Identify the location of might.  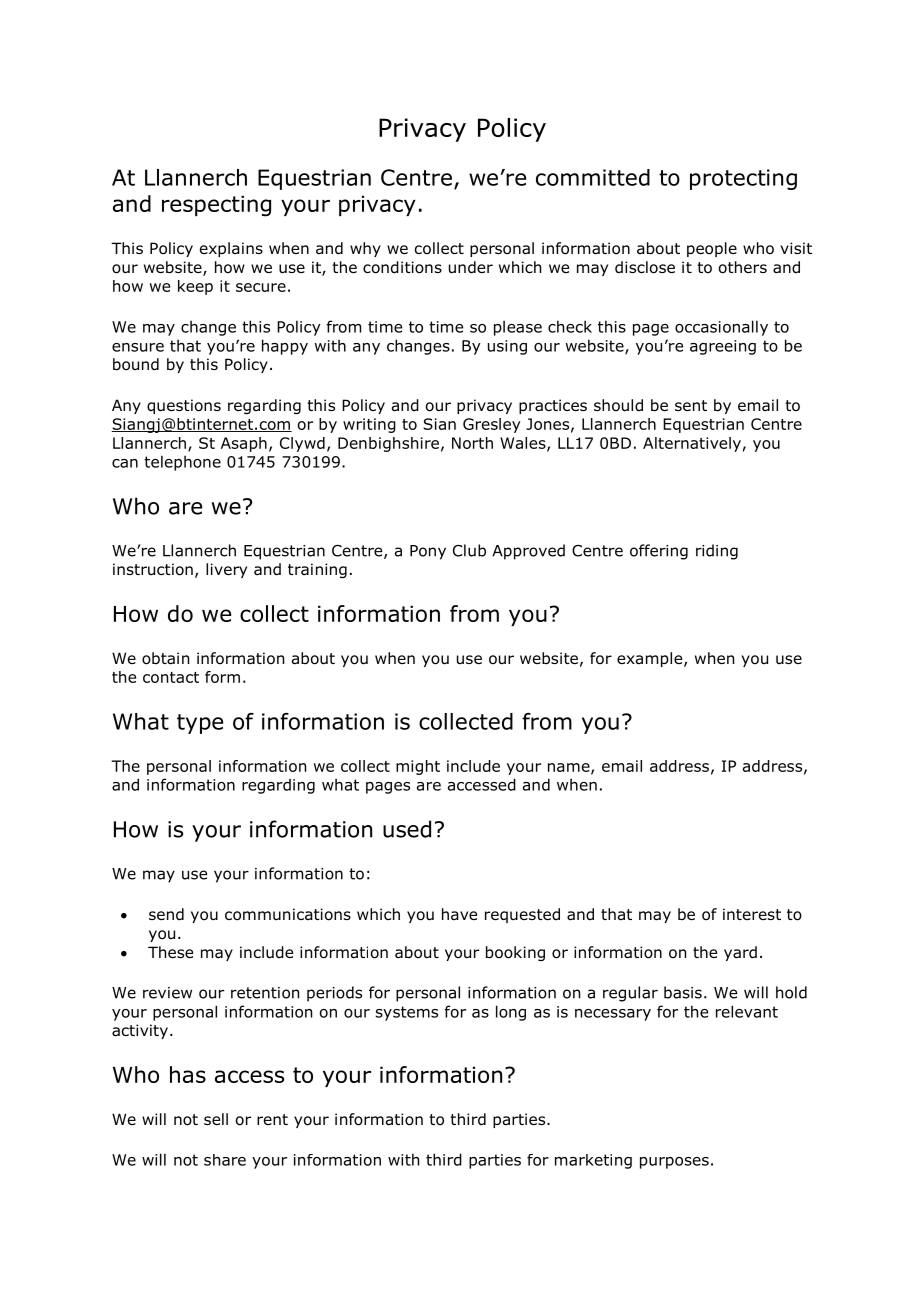
(418, 767).
